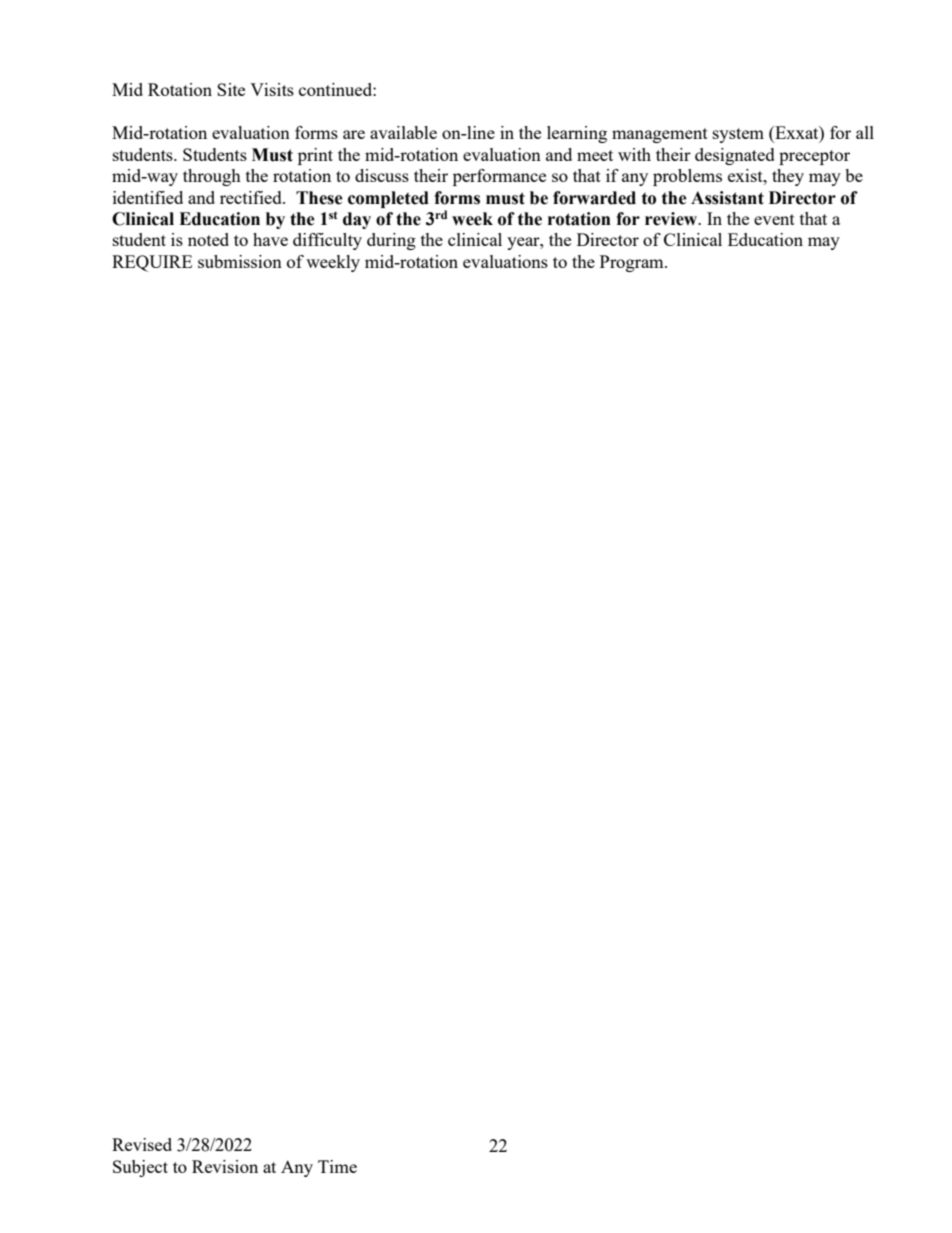 This screenshot has width=952, height=1233. What do you see at coordinates (633, 263) in the screenshot?
I see `Program` at bounding box center [633, 263].
